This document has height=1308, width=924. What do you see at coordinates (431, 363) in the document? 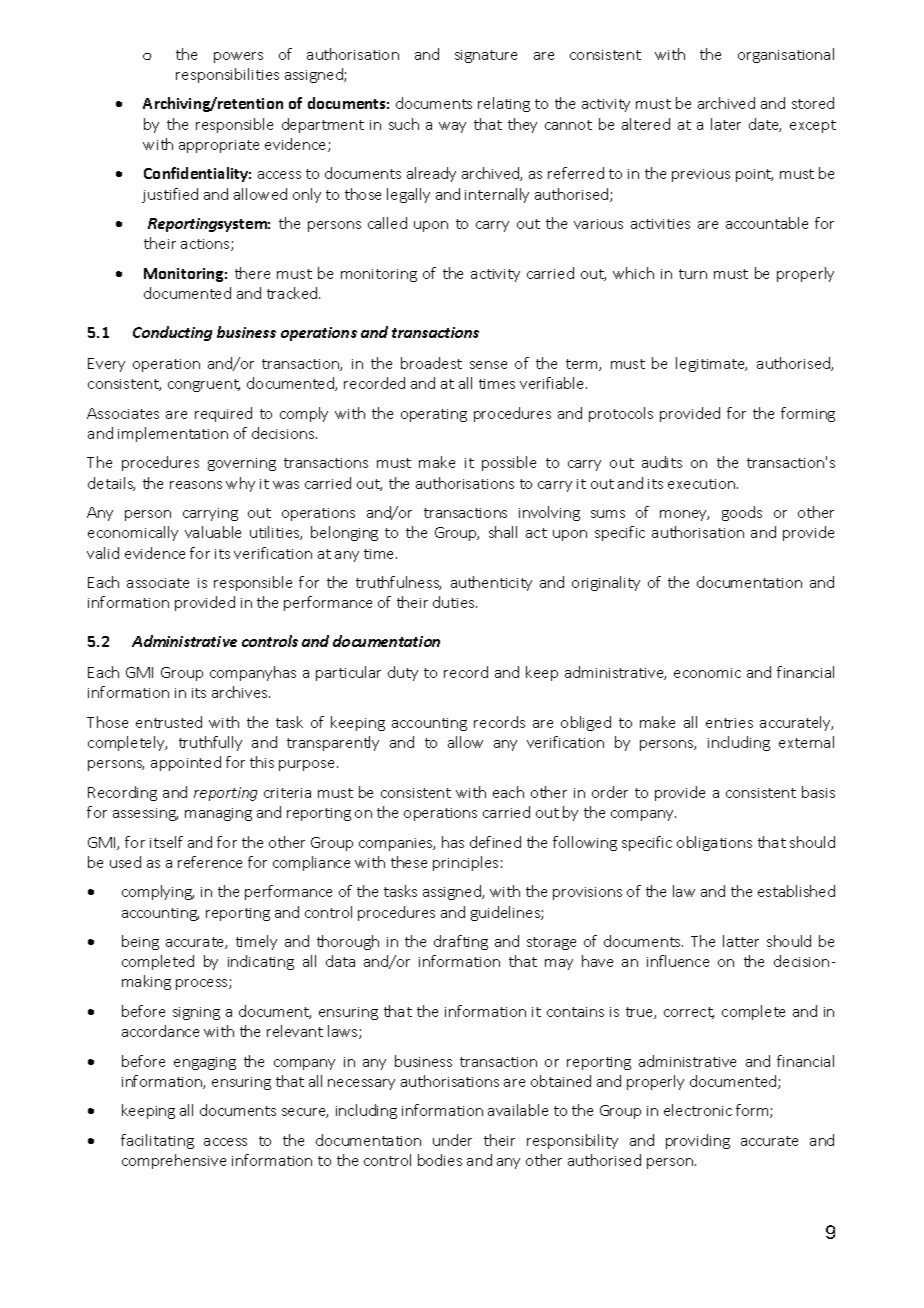
I see `broadest` at bounding box center [431, 363].
